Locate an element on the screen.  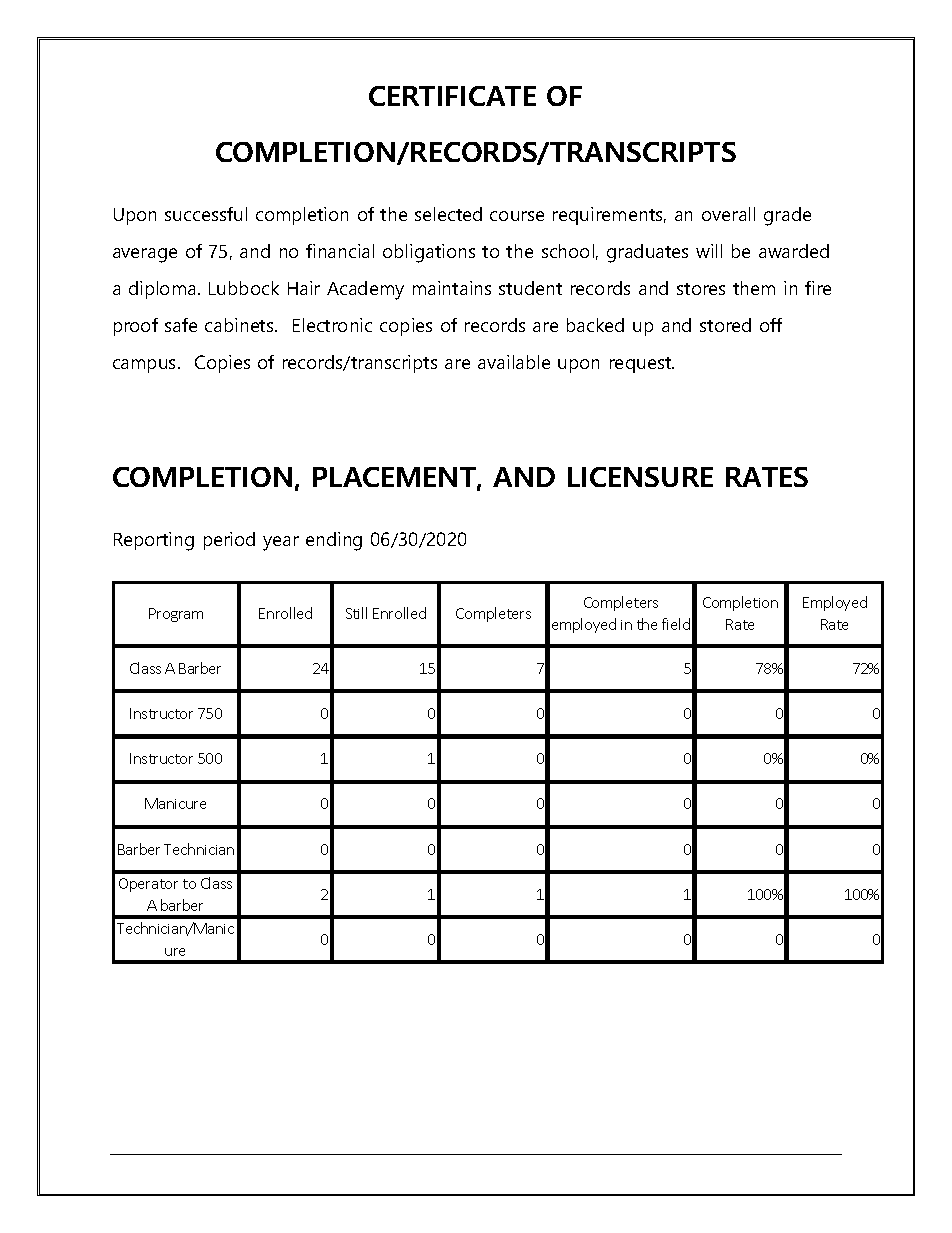
Operator is located at coordinates (148, 885).
